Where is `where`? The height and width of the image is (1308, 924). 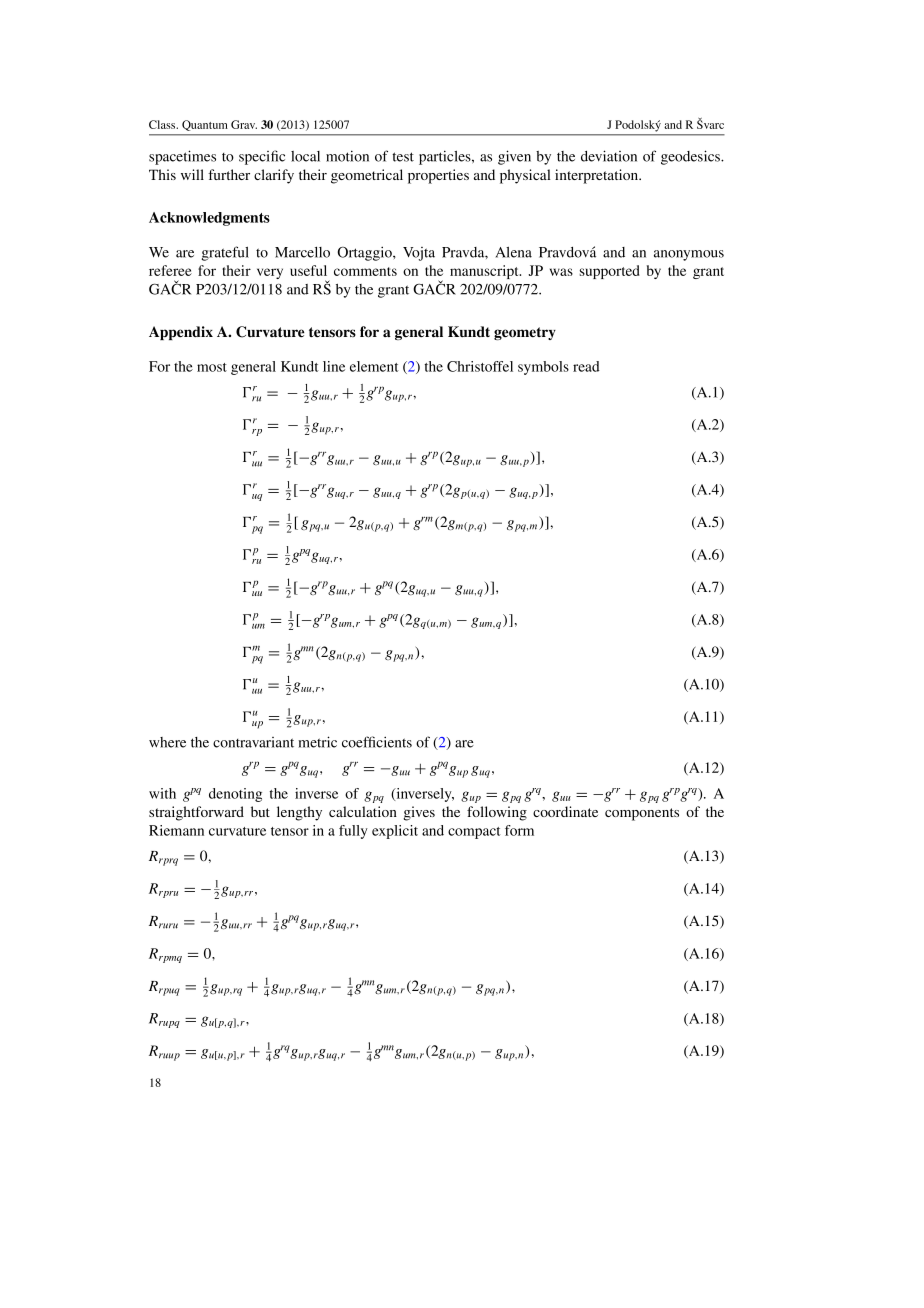 where is located at coordinates (167, 742).
